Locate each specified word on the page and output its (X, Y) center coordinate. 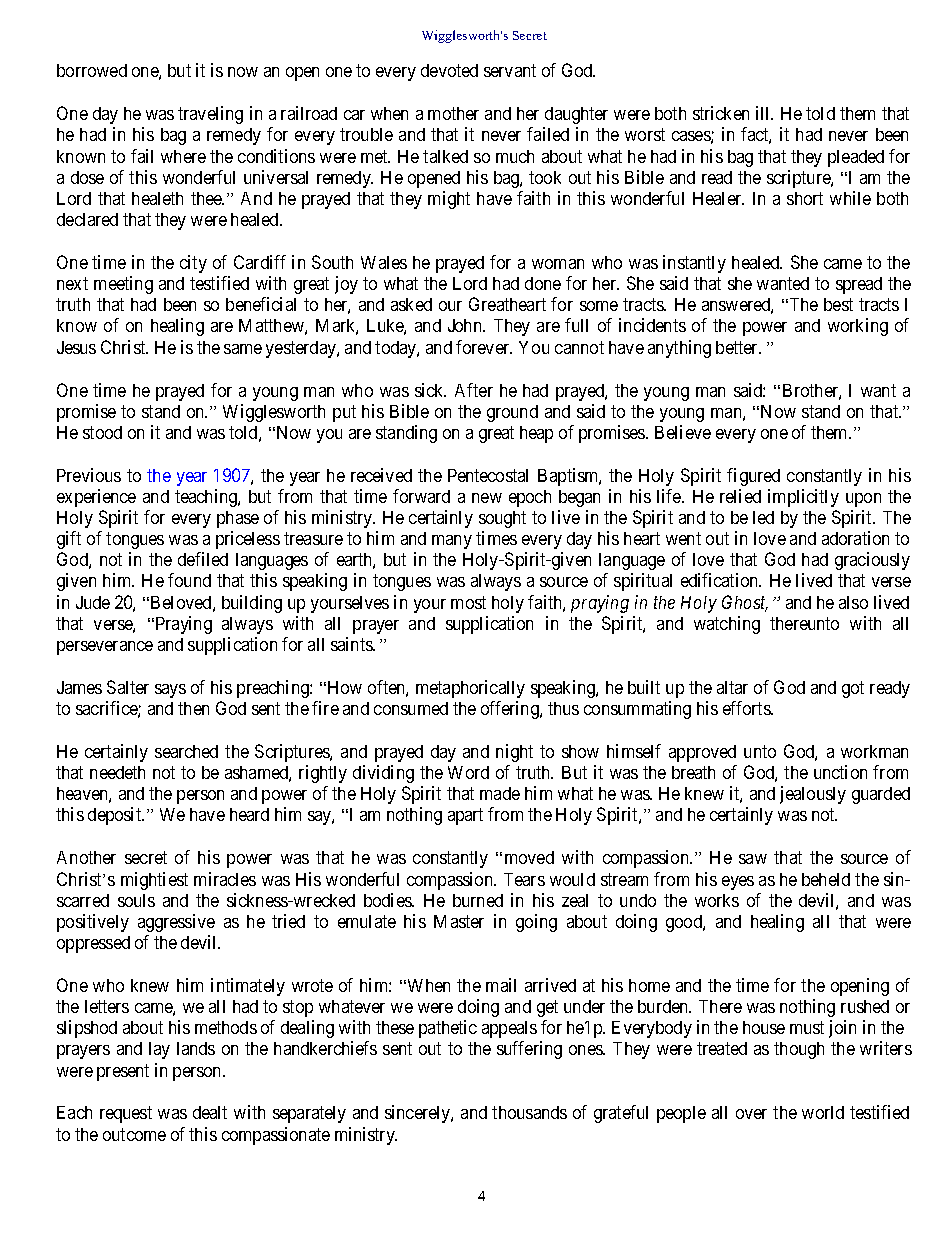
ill (764, 113)
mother (453, 113)
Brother (812, 392)
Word (468, 772)
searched (186, 751)
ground (512, 413)
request (126, 1114)
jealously (813, 795)
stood (102, 432)
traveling (210, 115)
